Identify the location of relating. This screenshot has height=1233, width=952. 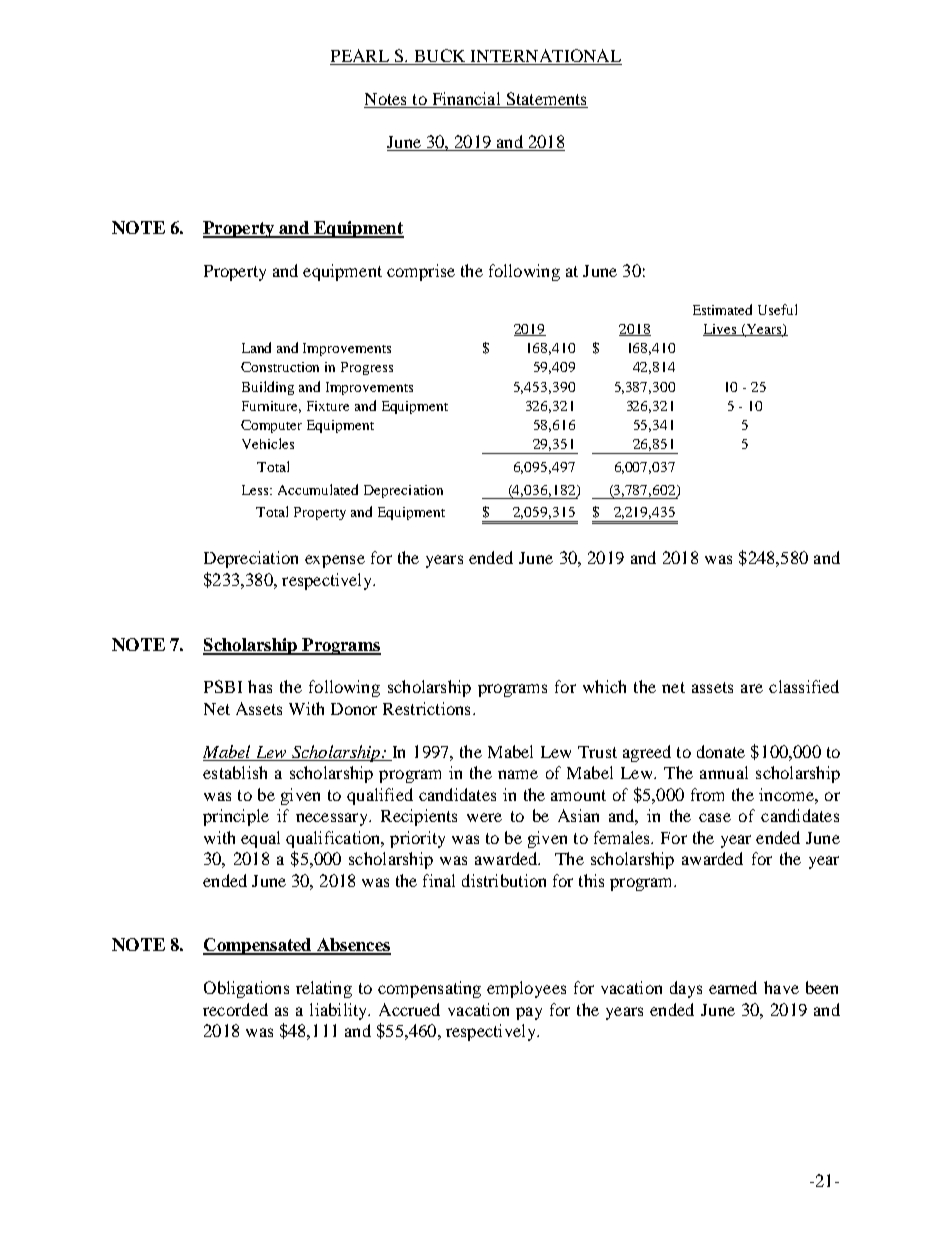
(324, 989).
